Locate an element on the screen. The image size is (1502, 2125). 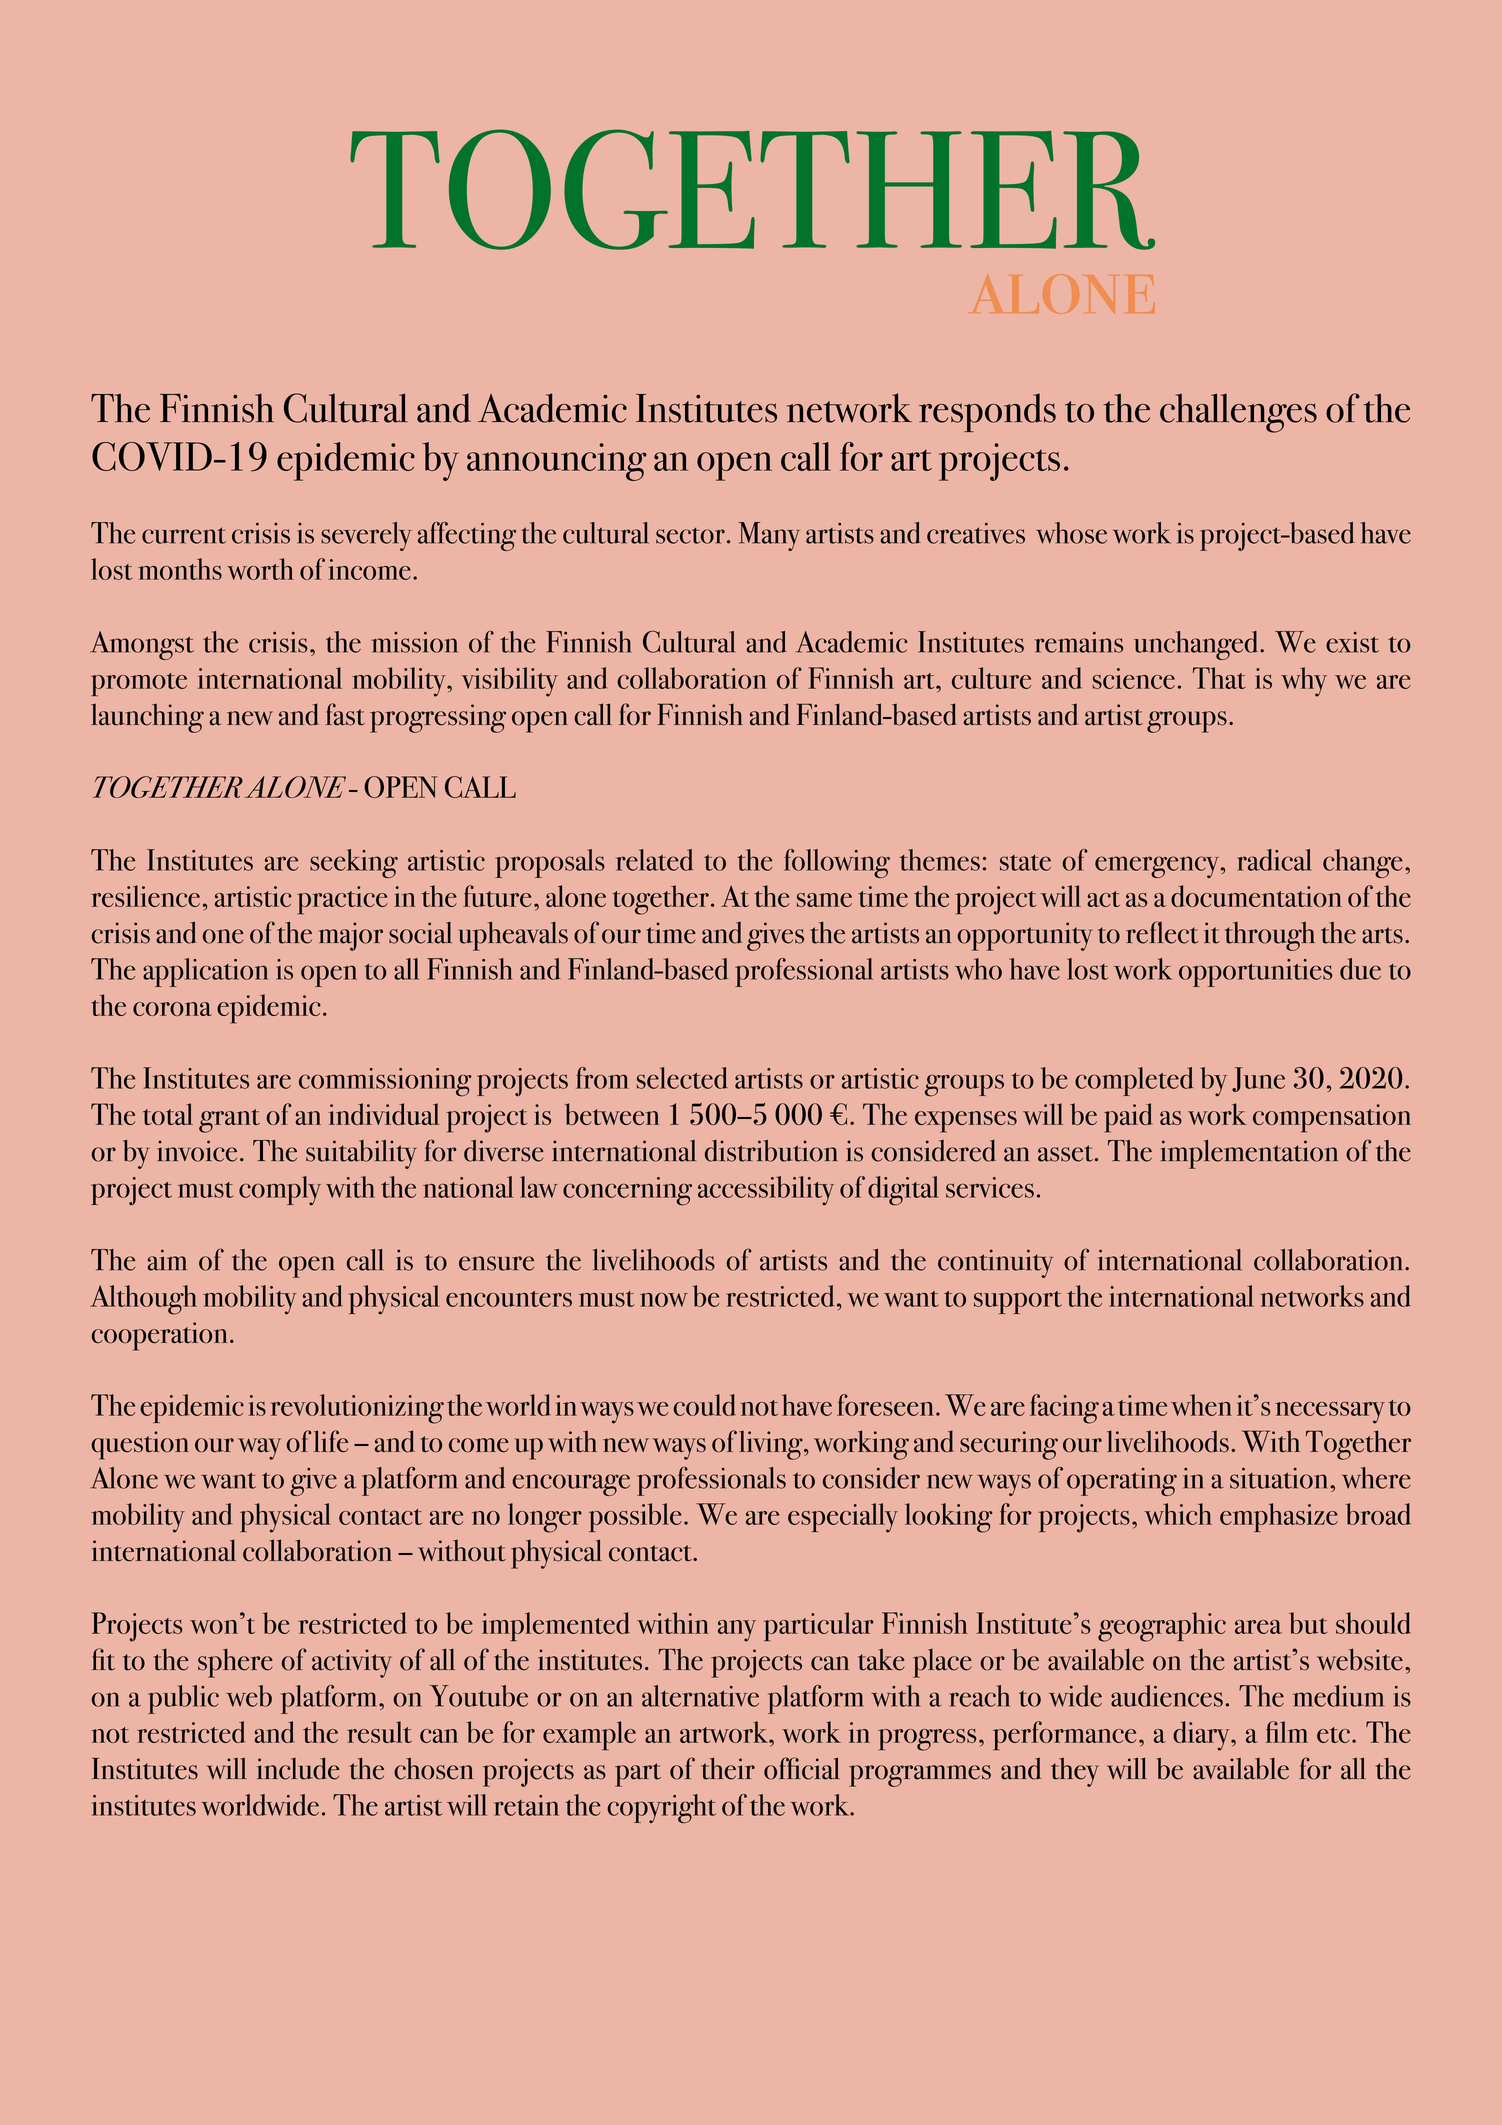
aim is located at coordinates (167, 1260).
